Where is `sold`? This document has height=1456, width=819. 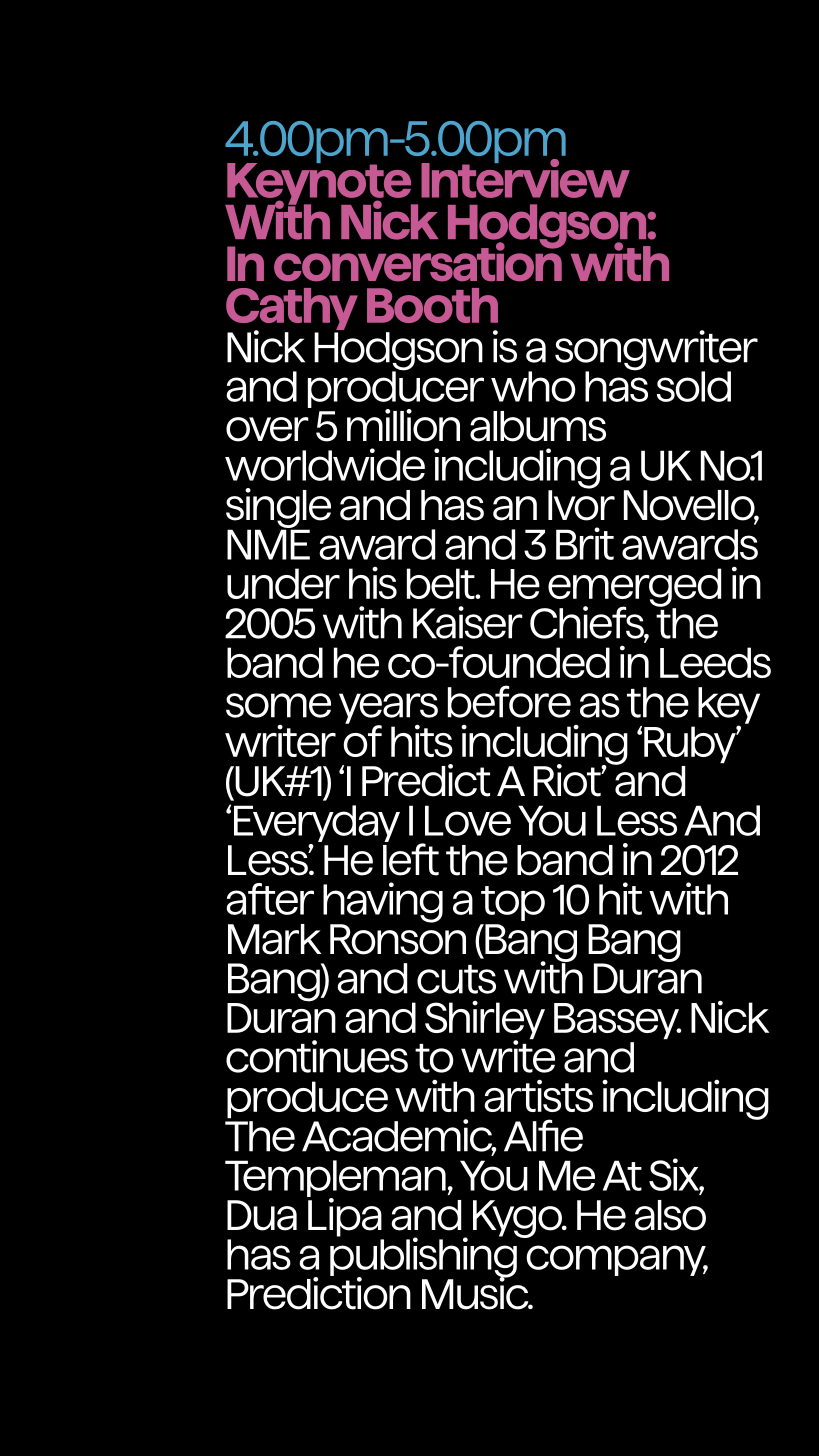 sold is located at coordinates (694, 386).
